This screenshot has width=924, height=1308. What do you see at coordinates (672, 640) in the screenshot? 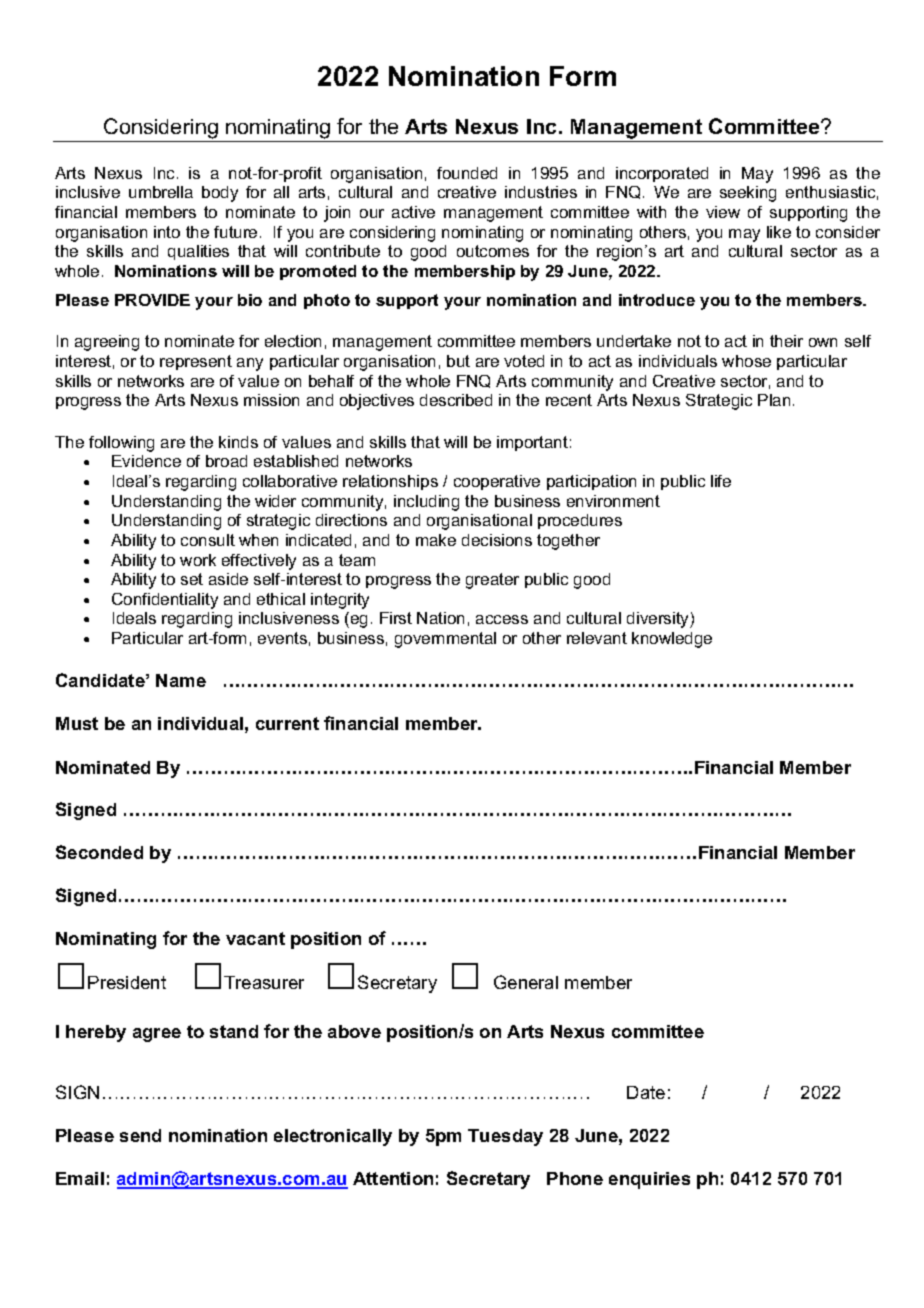
I see `knowledge` at bounding box center [672, 640].
